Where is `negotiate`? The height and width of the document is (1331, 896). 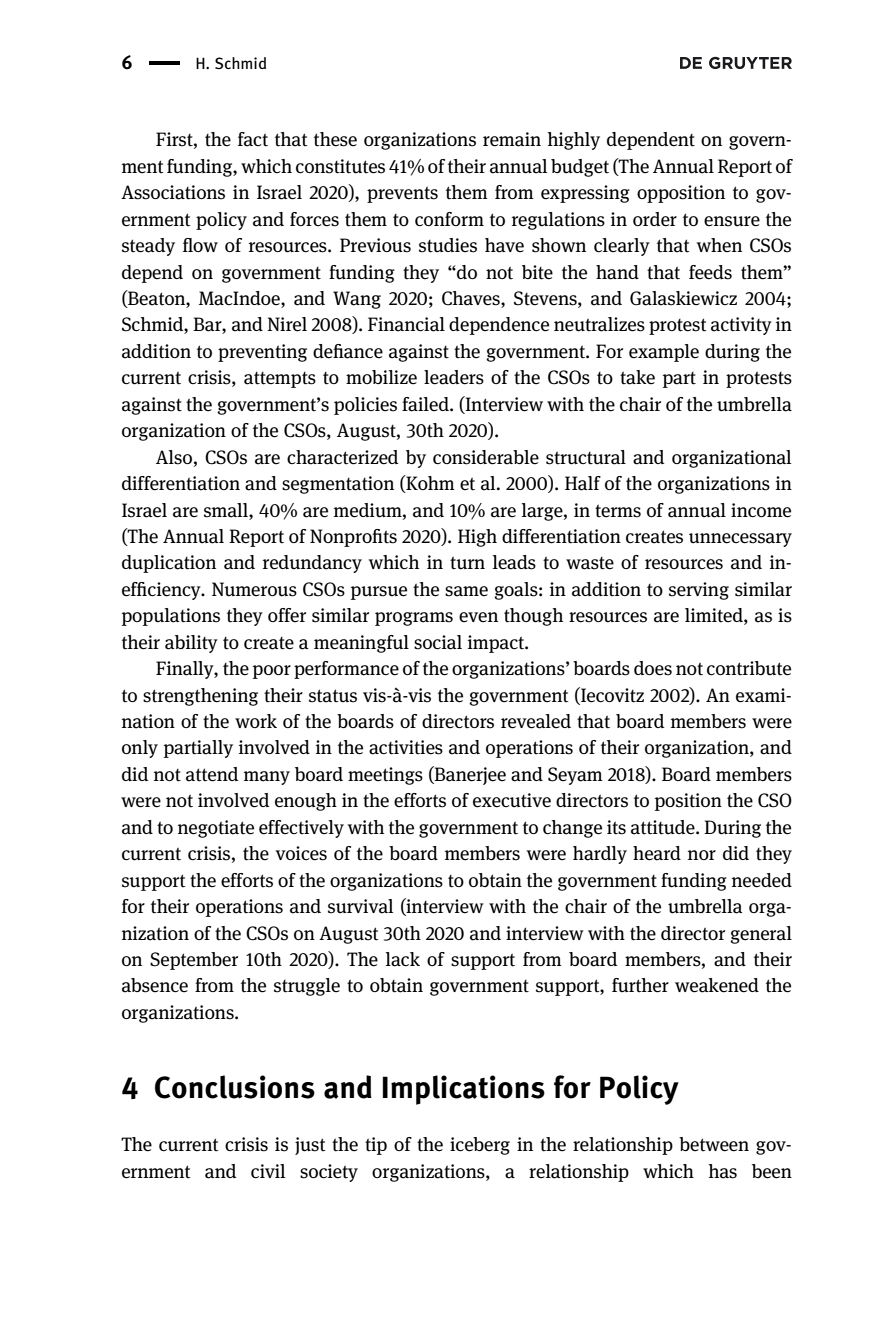
negotiate is located at coordinates (216, 829).
